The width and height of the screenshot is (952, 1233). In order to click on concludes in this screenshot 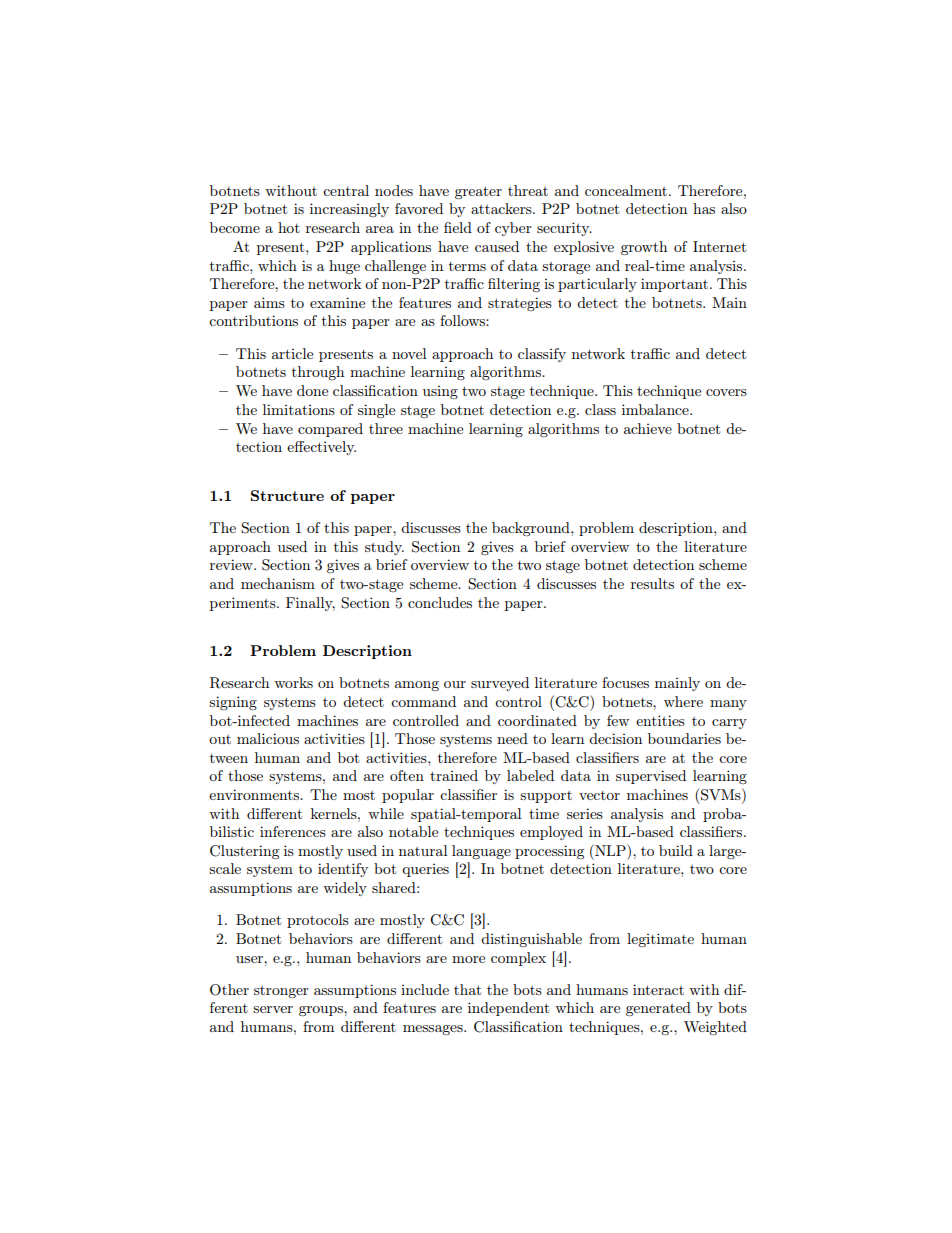, I will do `click(440, 602)`.
